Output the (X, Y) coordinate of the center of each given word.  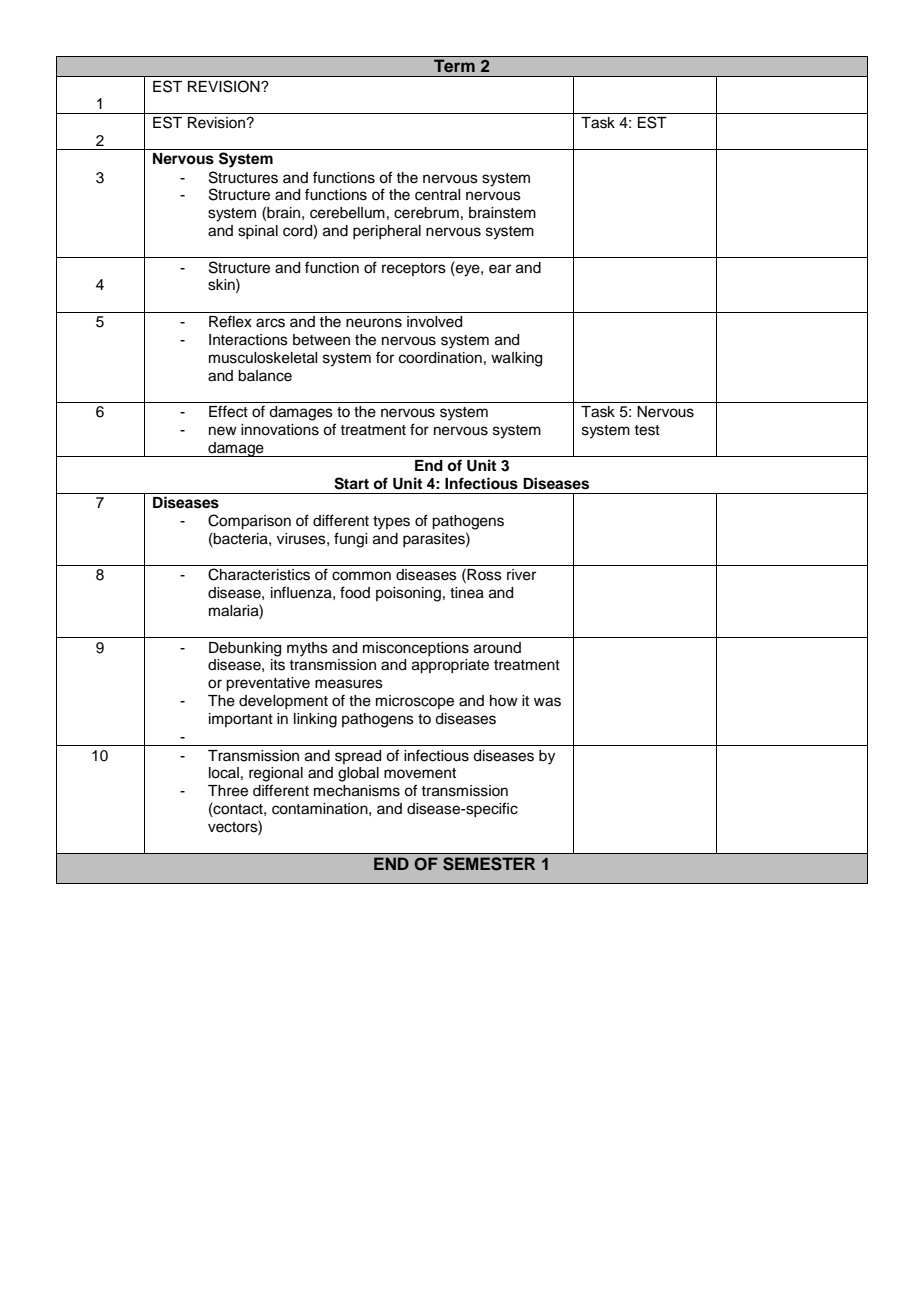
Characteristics (259, 574)
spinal (258, 232)
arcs (270, 323)
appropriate (450, 666)
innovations (280, 430)
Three (228, 791)
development (283, 702)
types (391, 523)
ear (500, 269)
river (521, 575)
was (547, 702)
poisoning (408, 594)
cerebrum (426, 213)
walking (516, 359)
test (647, 430)
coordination (440, 358)
